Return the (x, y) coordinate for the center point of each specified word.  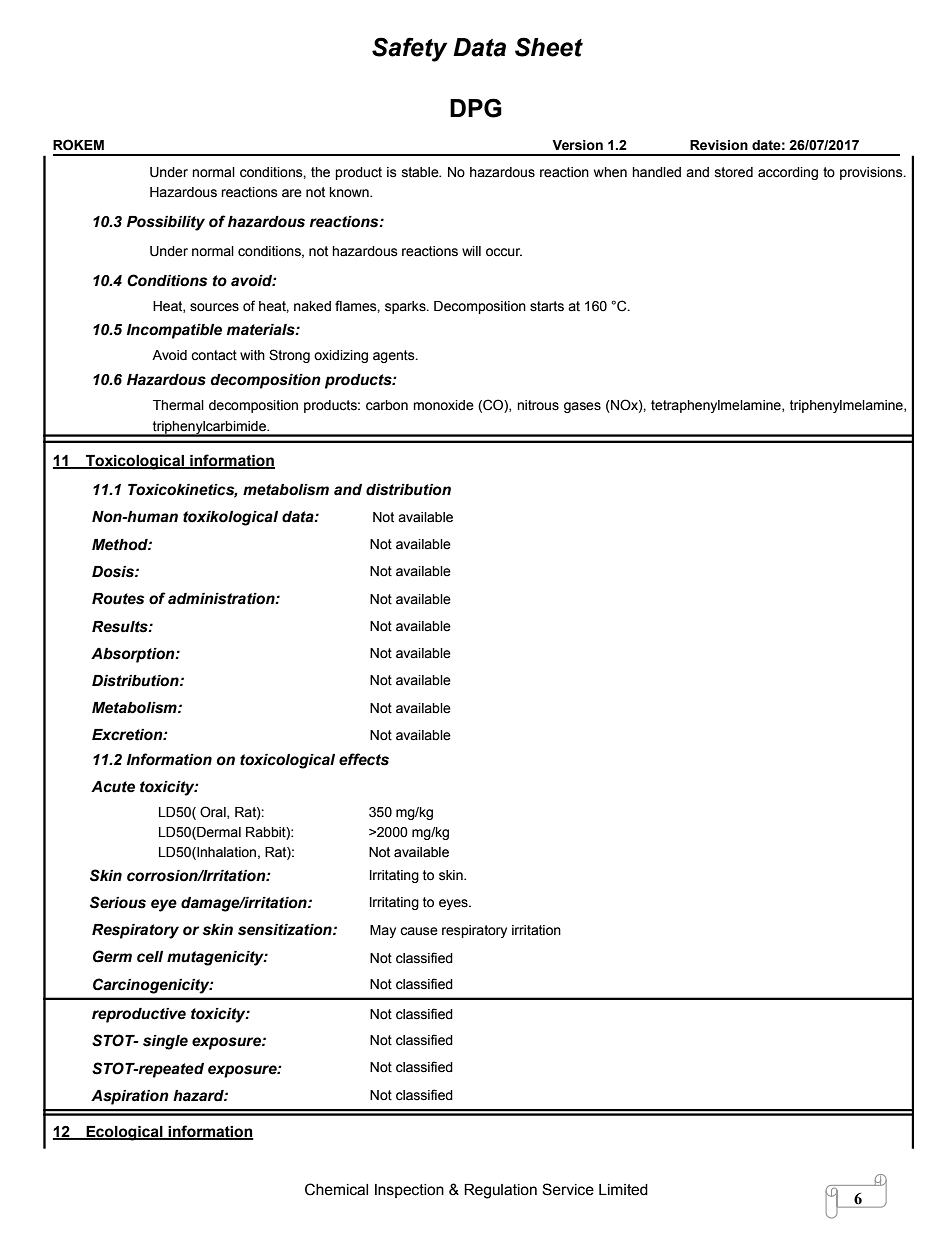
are (292, 193)
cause (419, 931)
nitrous (538, 405)
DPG (476, 108)
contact (214, 355)
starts (547, 306)
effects (364, 759)
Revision (719, 145)
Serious (118, 902)
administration (222, 599)
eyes (454, 904)
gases (582, 407)
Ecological (124, 1133)
